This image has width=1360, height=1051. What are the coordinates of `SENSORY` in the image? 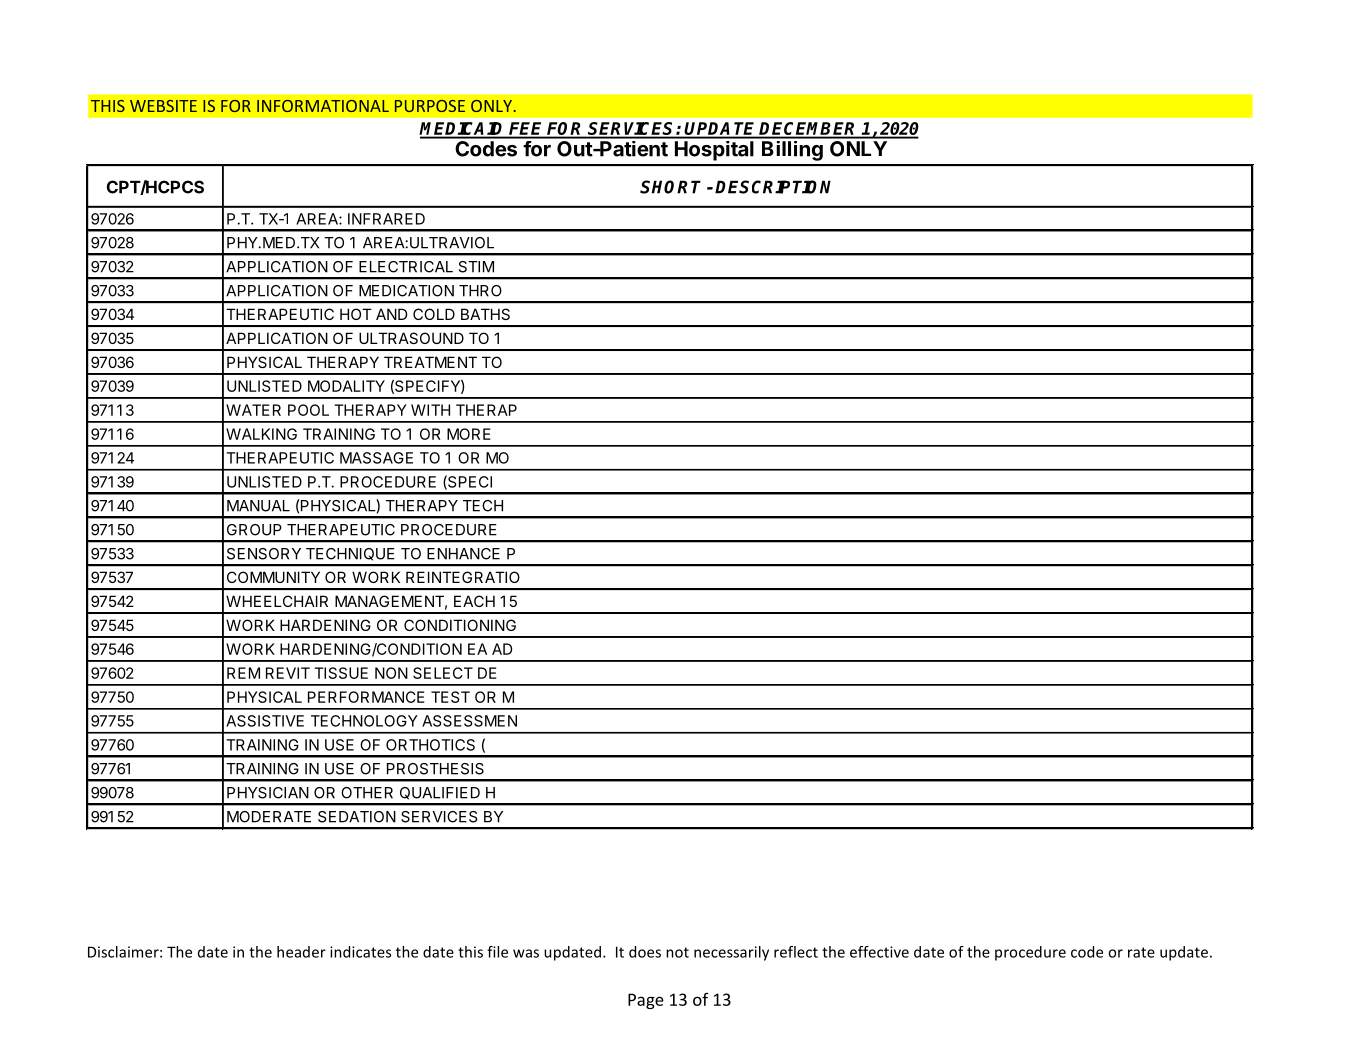 It's located at (264, 554).
